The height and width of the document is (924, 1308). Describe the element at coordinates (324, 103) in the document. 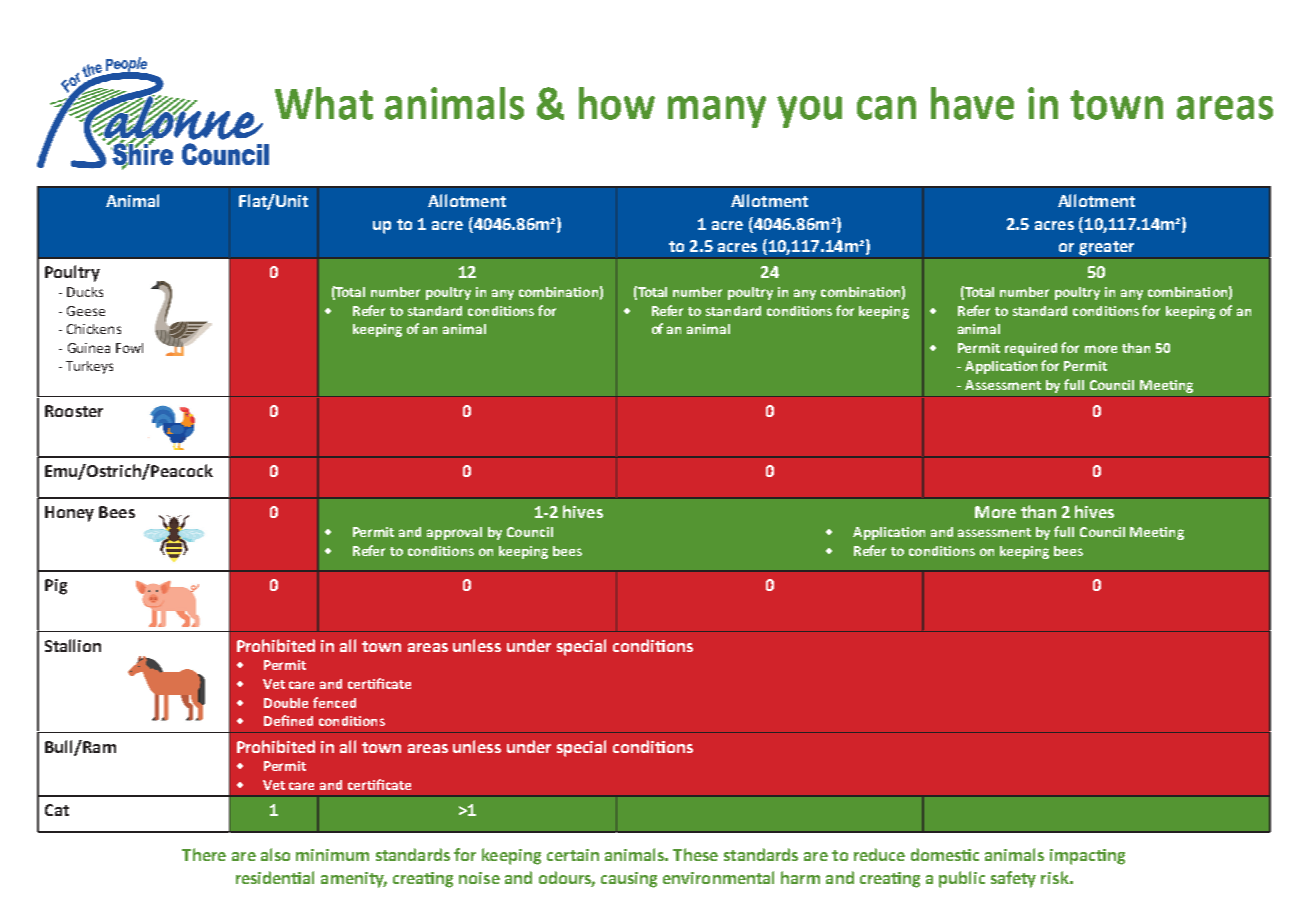

I see `What` at that location.
